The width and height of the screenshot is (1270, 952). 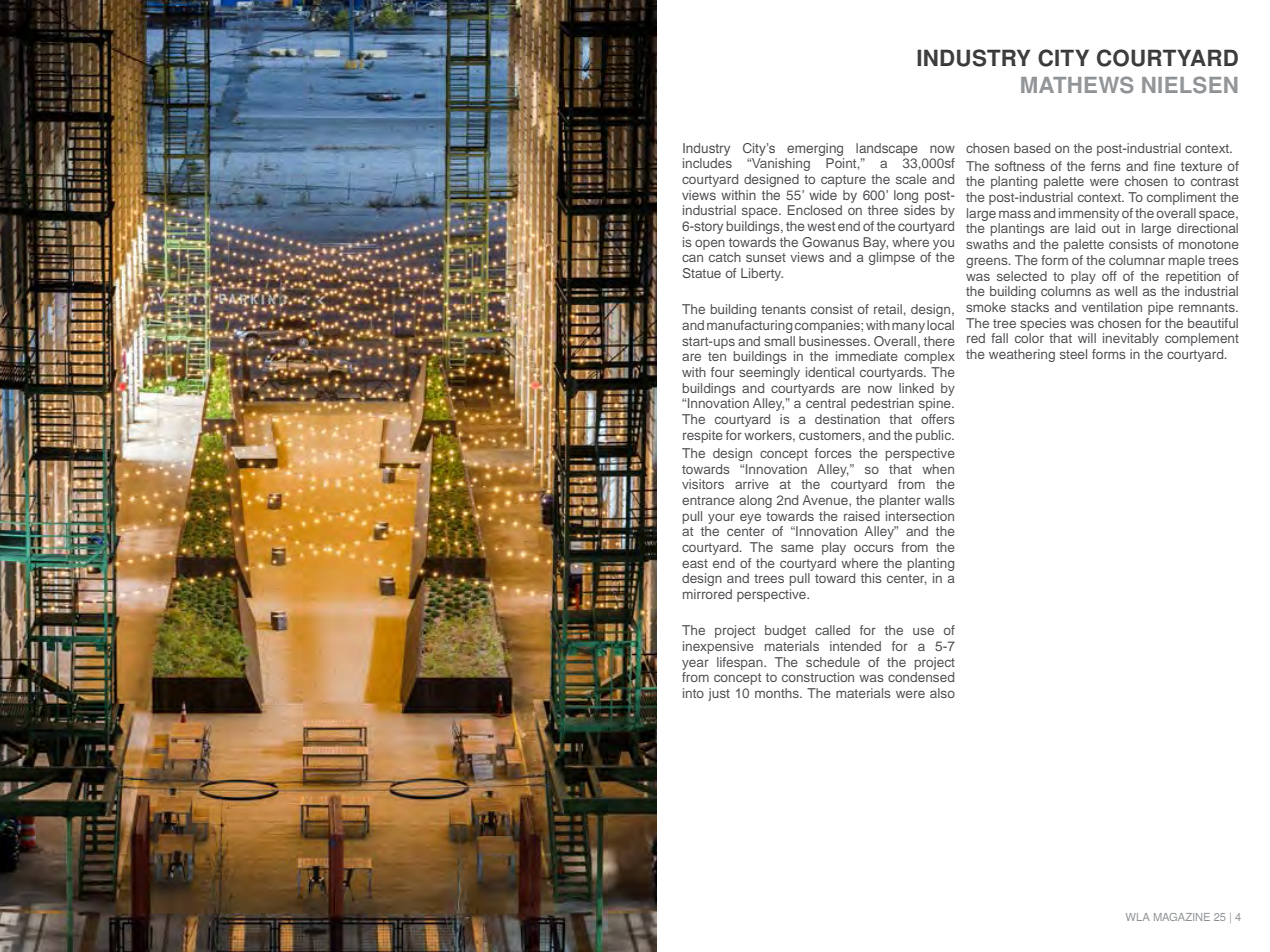 What do you see at coordinates (923, 631) in the screenshot?
I see `use` at bounding box center [923, 631].
